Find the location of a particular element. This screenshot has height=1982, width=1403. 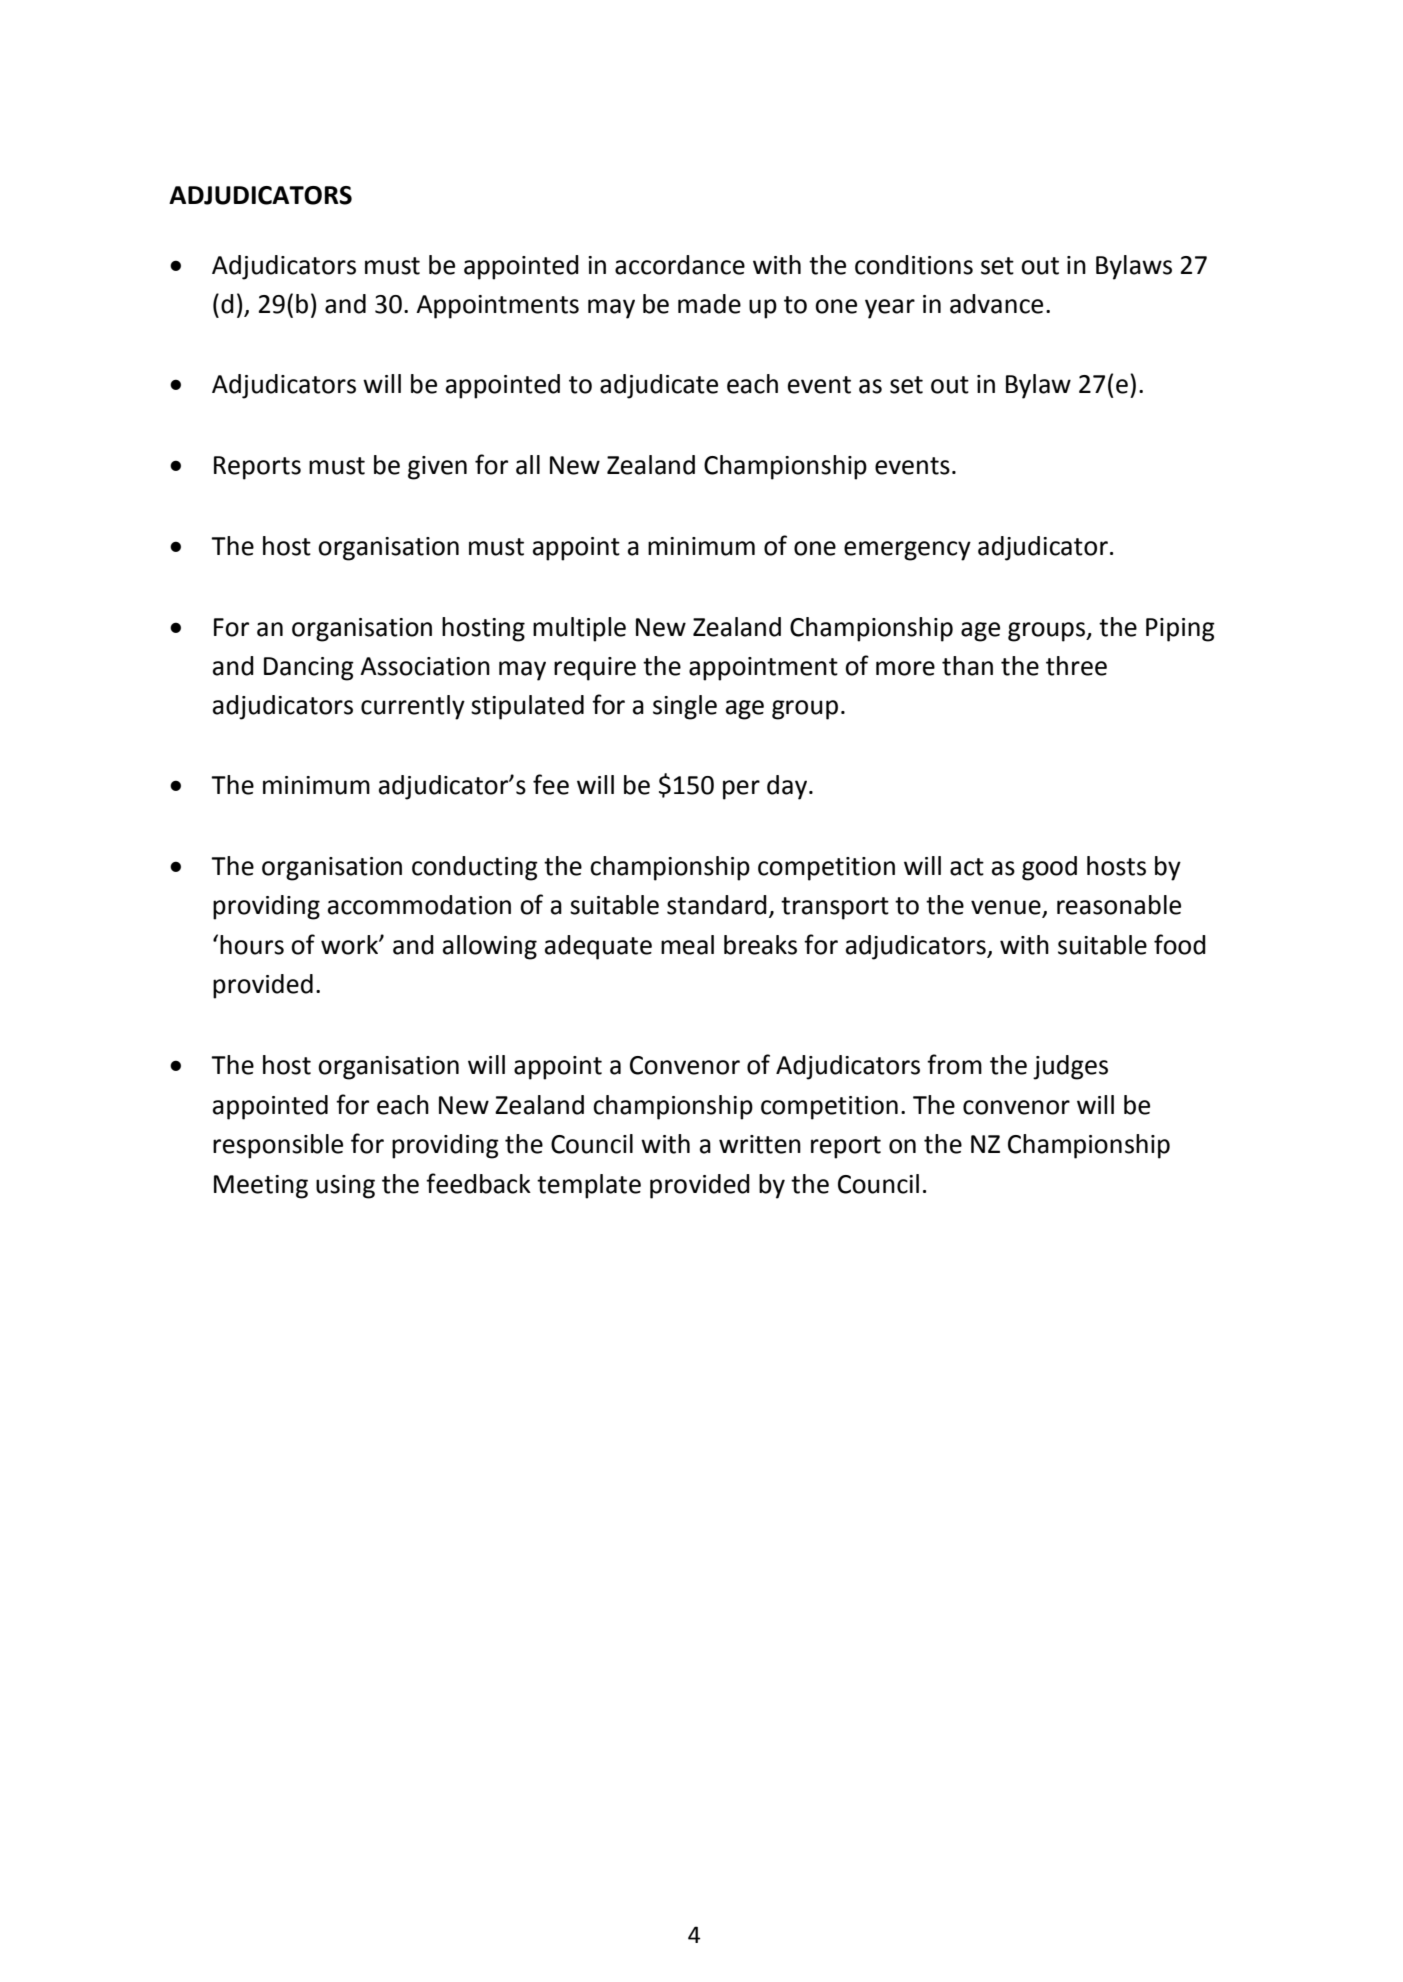

advance is located at coordinates (996, 304).
